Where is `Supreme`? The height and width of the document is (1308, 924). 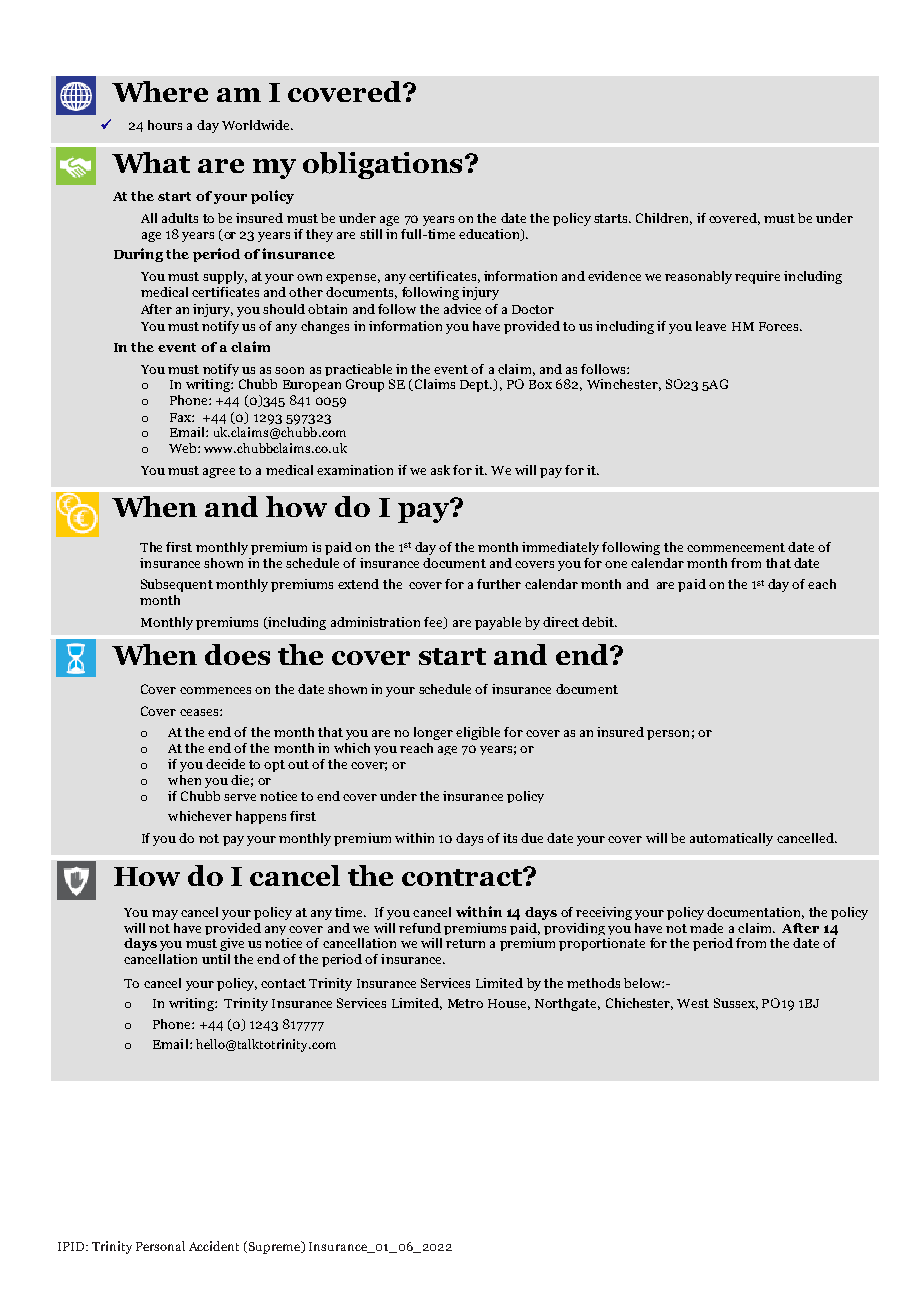
Supreme is located at coordinates (276, 1247).
